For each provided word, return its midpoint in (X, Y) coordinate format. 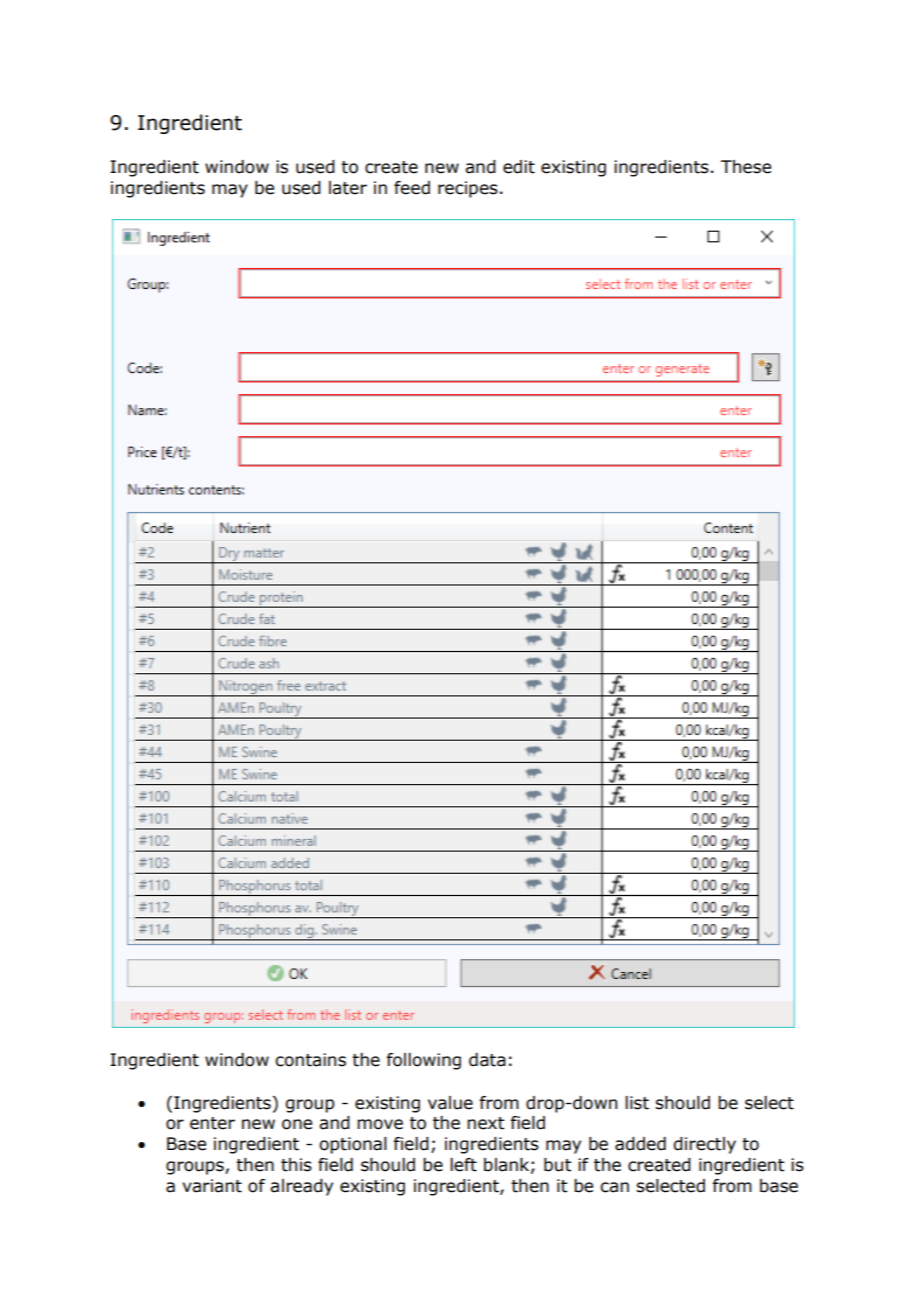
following (423, 1061)
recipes (468, 189)
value (450, 1103)
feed (412, 188)
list (637, 1103)
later (348, 188)
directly (704, 1145)
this (296, 1165)
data (487, 1060)
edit (519, 167)
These (746, 167)
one (297, 1124)
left (463, 1165)
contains (310, 1060)
